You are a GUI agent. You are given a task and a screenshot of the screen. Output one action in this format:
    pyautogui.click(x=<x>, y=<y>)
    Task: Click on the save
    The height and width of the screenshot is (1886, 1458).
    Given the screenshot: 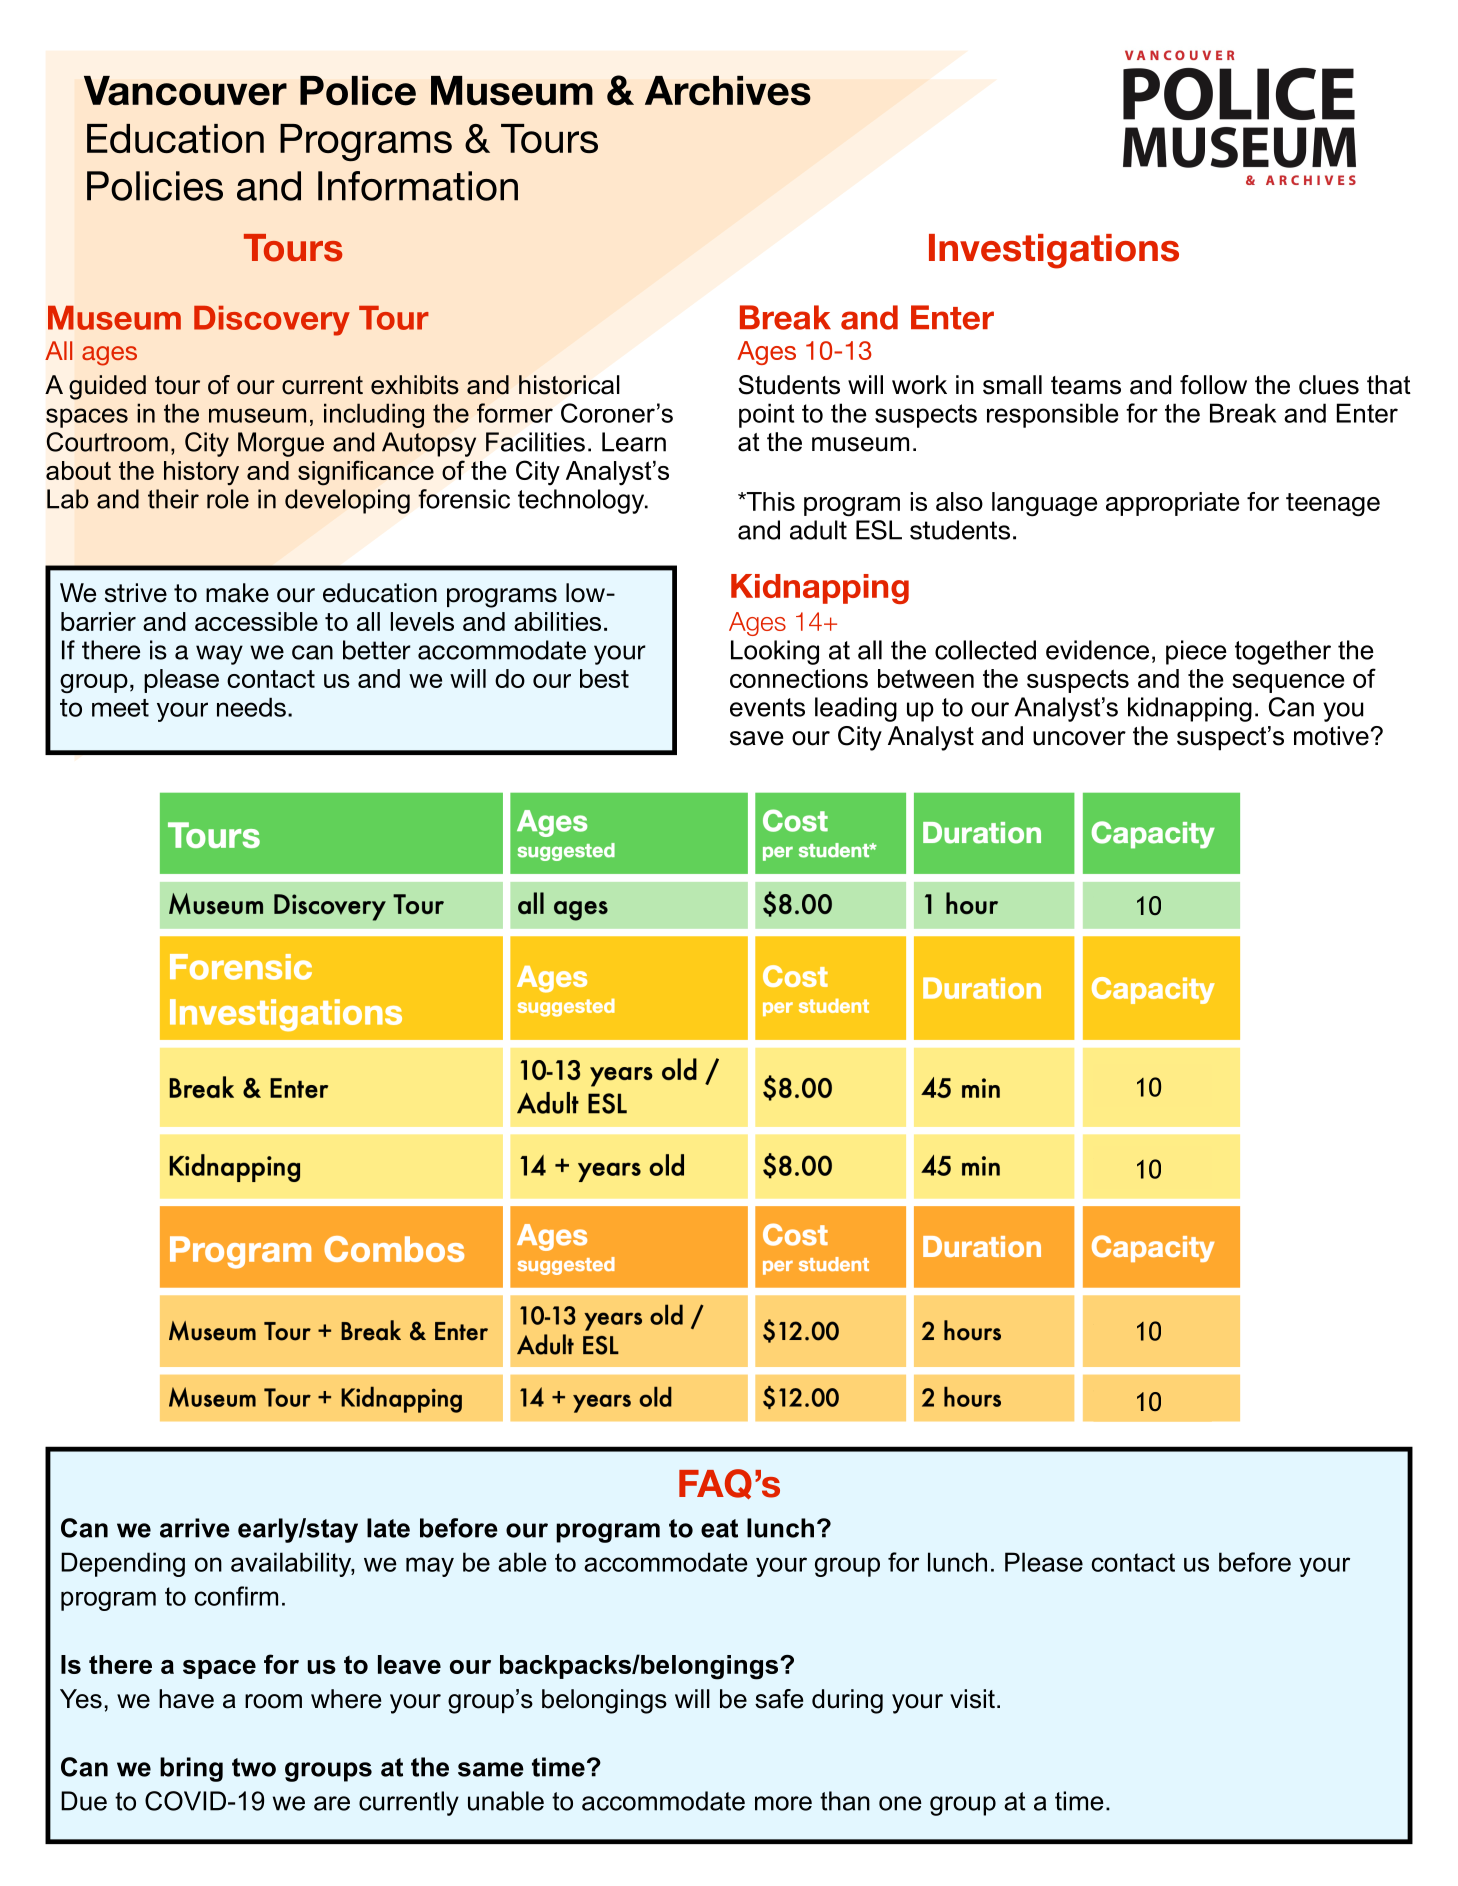 What is the action you would take?
    pyautogui.click(x=756, y=738)
